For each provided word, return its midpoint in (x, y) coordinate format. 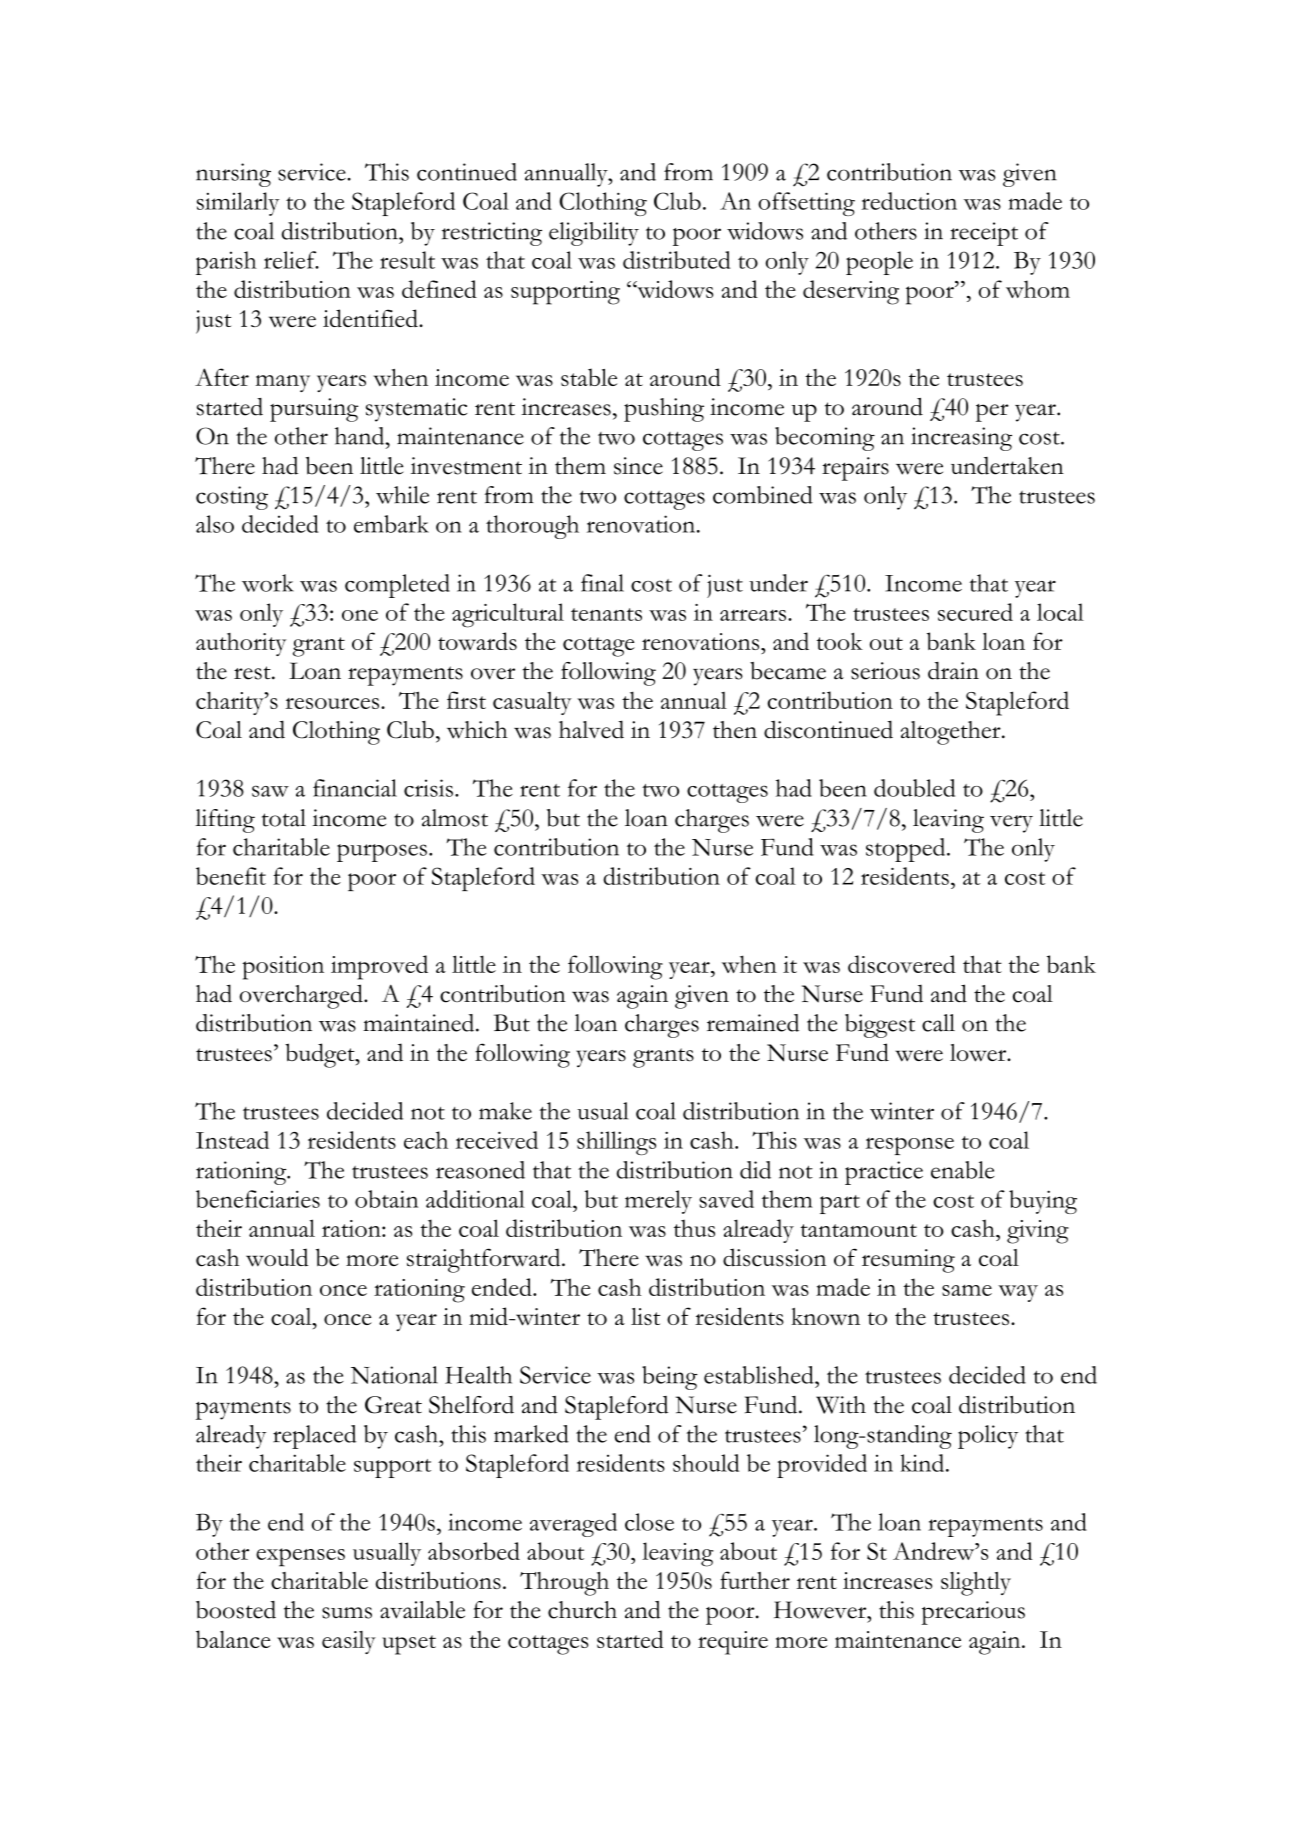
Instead (232, 1140)
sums (347, 1613)
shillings (616, 1143)
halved (591, 729)
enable (962, 1170)
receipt (984, 234)
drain (953, 671)
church (582, 1610)
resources (333, 703)
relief (291, 260)
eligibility (594, 234)
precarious (973, 1613)
